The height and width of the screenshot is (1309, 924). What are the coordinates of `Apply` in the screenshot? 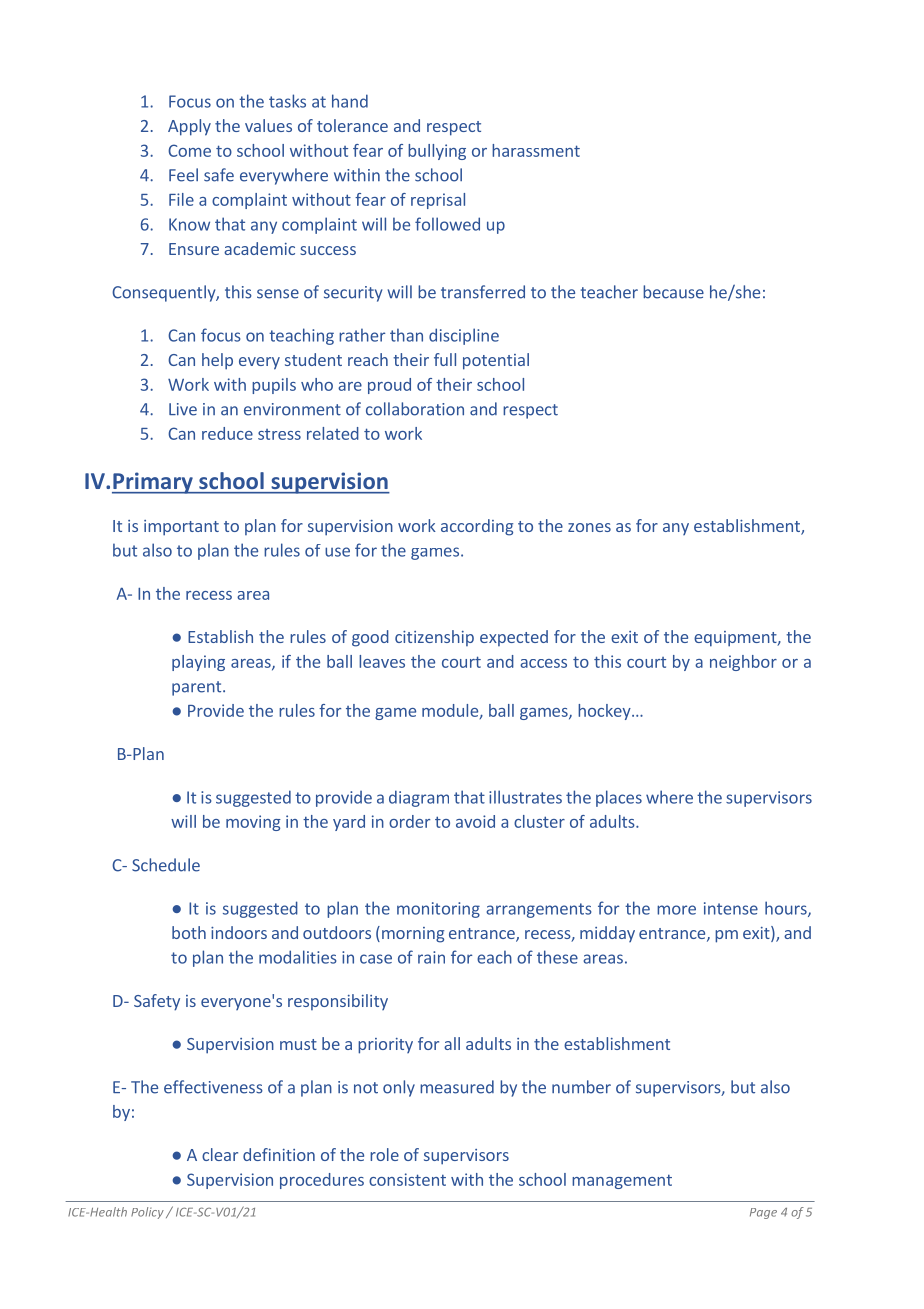 It's located at (189, 127).
